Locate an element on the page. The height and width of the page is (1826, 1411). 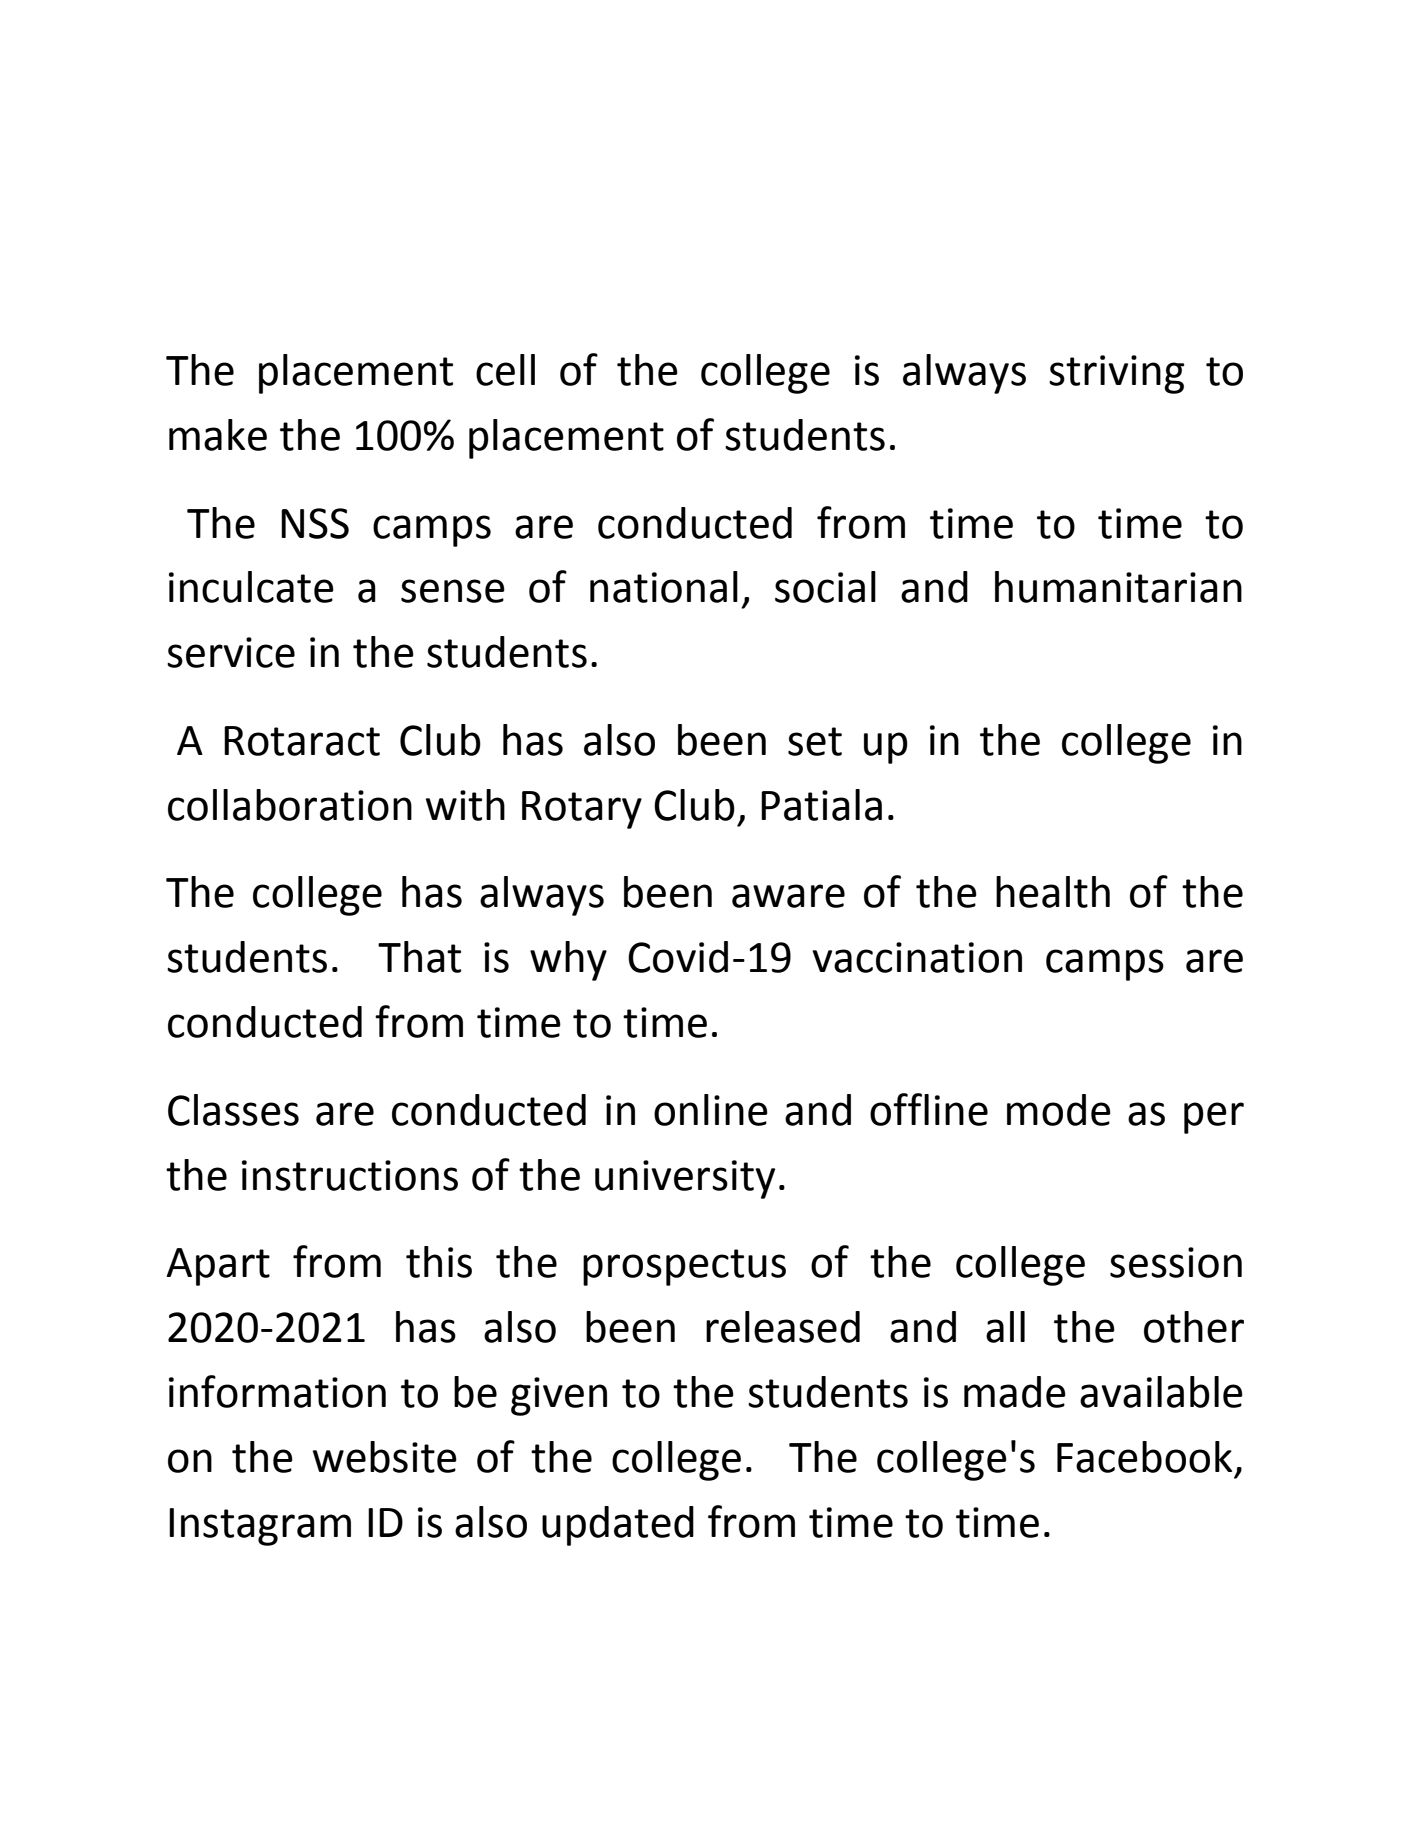
striving is located at coordinates (1116, 374).
